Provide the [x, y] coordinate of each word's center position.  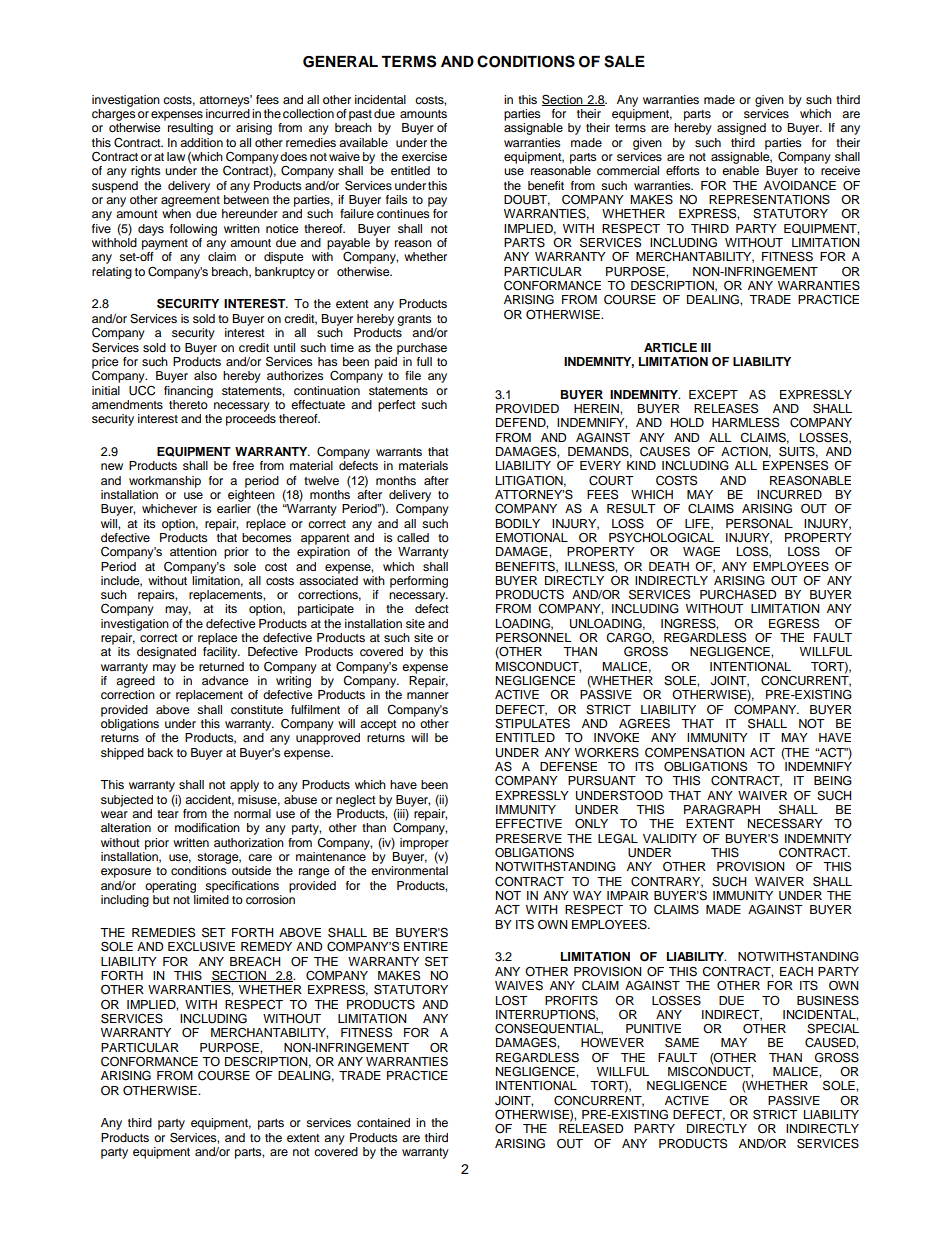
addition [201, 142]
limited [211, 899]
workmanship [165, 482]
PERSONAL [759, 523]
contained [383, 1122]
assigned [741, 129]
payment [165, 244]
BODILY [517, 524]
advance [225, 680]
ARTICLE [670, 347]
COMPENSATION [695, 752]
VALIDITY [670, 838]
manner [428, 695]
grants [414, 320]
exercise [424, 156]
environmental [409, 870]
